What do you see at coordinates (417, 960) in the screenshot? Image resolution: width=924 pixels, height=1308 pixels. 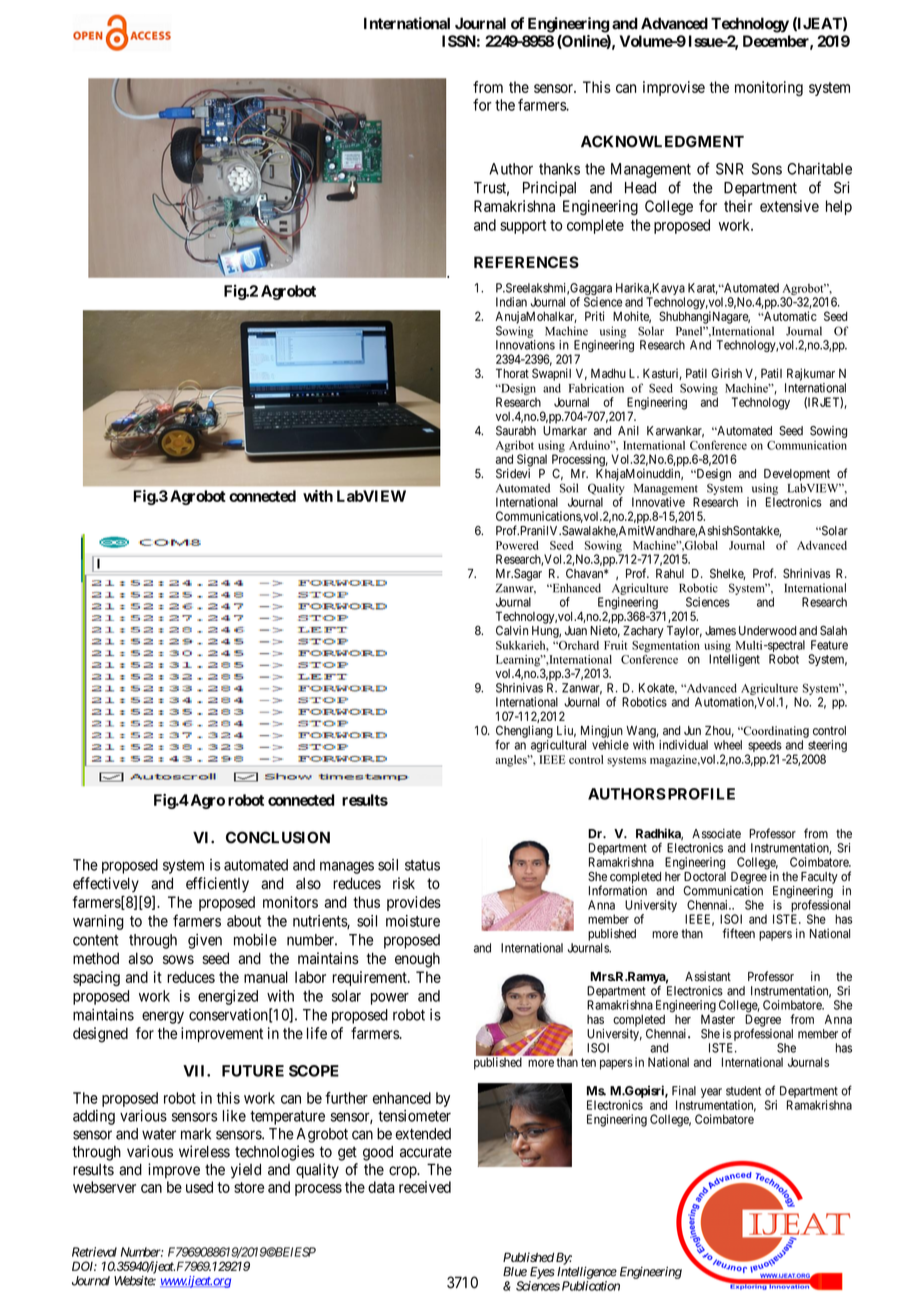 I see `enough` at bounding box center [417, 960].
